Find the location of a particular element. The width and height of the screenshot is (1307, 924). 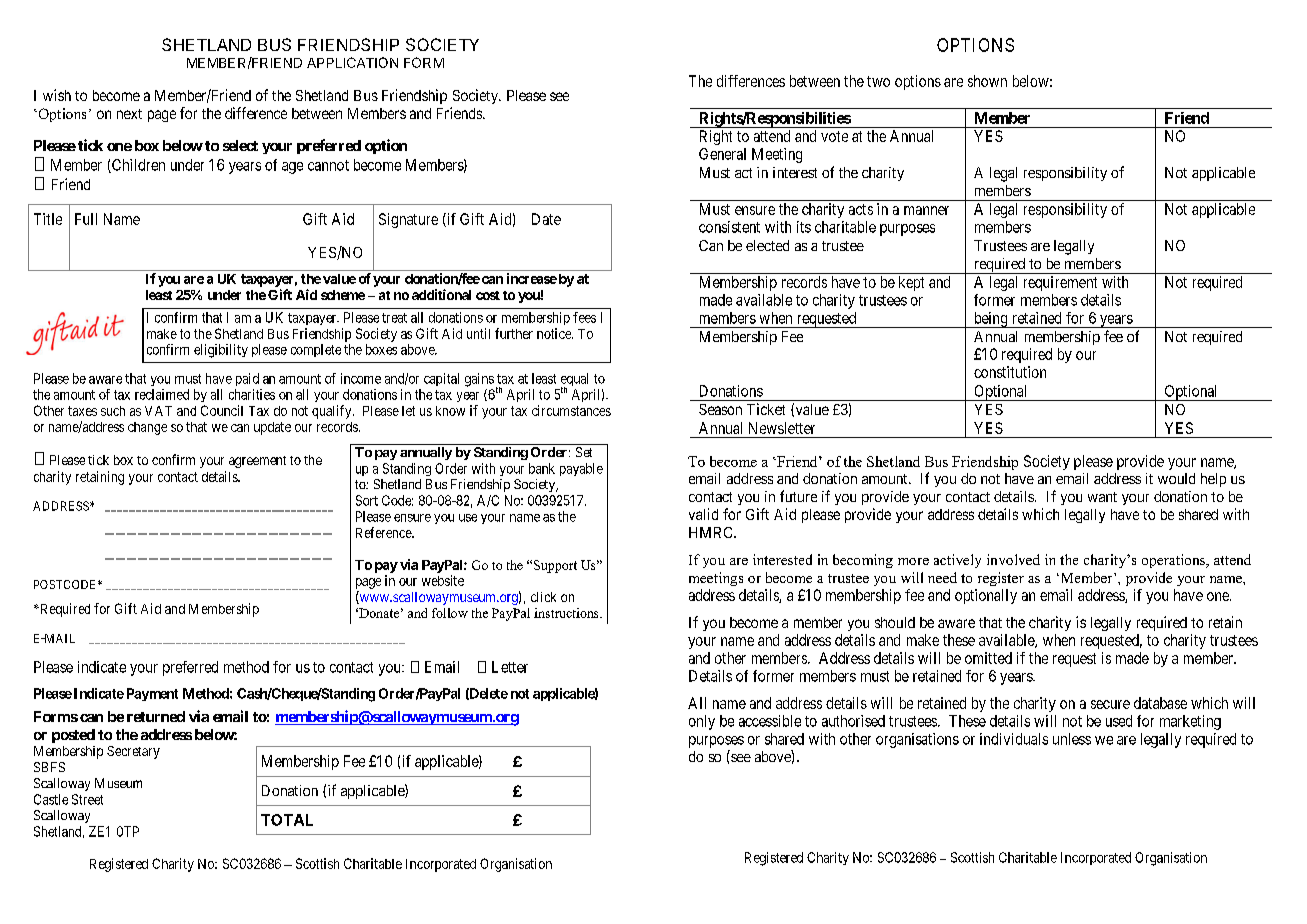

being is located at coordinates (990, 320).
